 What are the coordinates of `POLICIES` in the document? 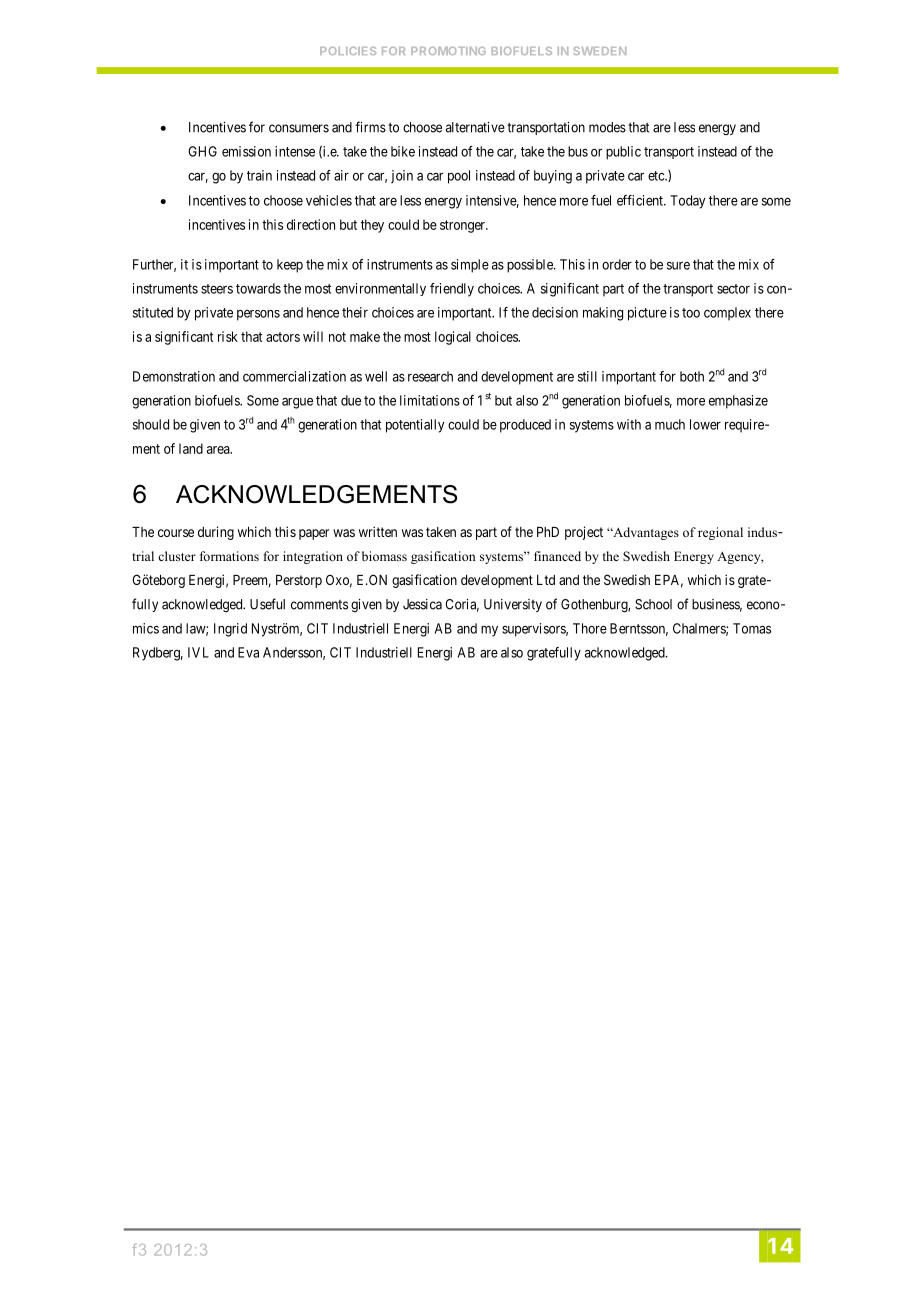 It's located at (348, 51).
